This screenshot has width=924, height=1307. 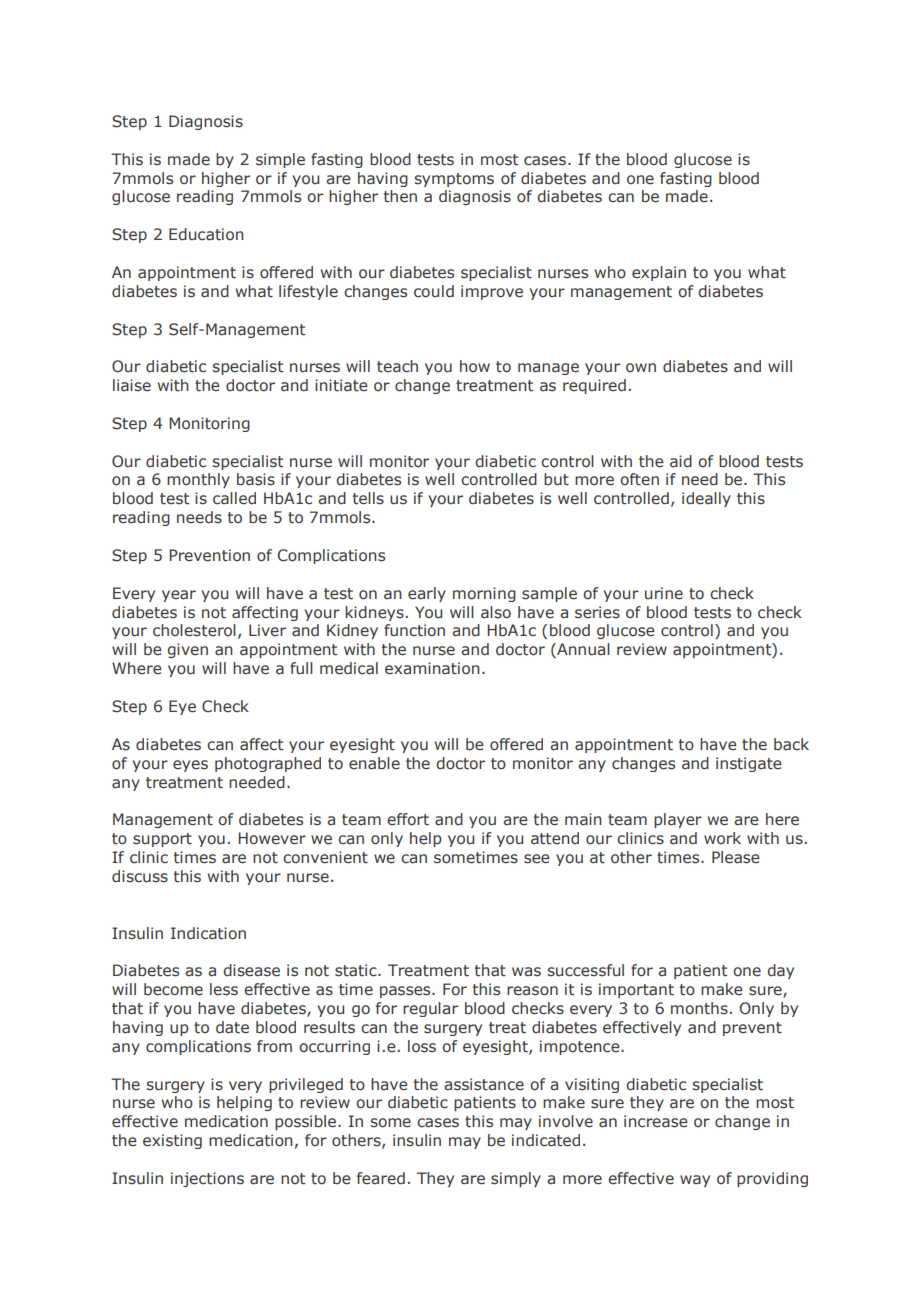 I want to click on symptoms, so click(x=454, y=180).
